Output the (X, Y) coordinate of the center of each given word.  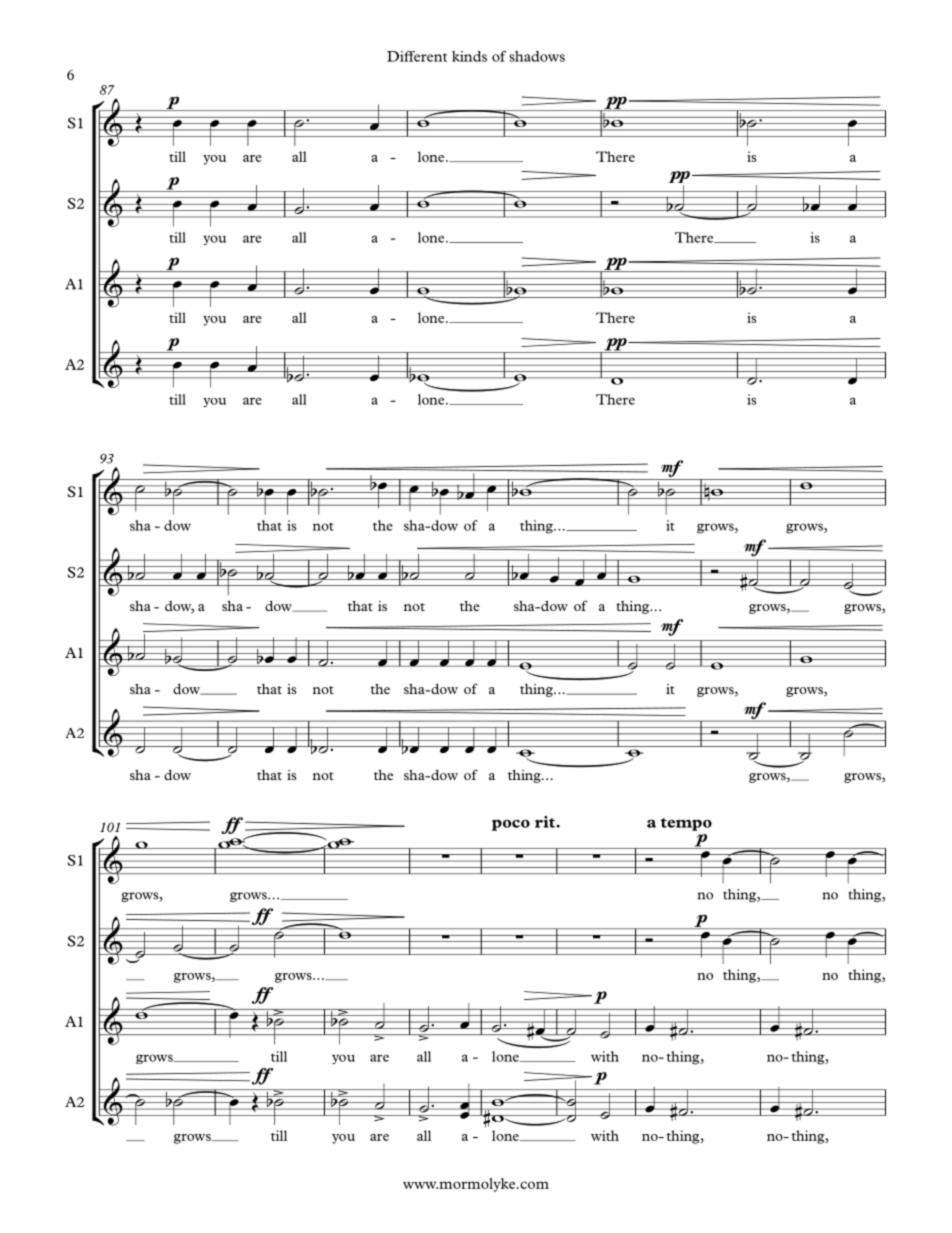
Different (417, 56)
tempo (686, 824)
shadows (537, 56)
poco (511, 825)
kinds (469, 56)
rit (546, 822)
